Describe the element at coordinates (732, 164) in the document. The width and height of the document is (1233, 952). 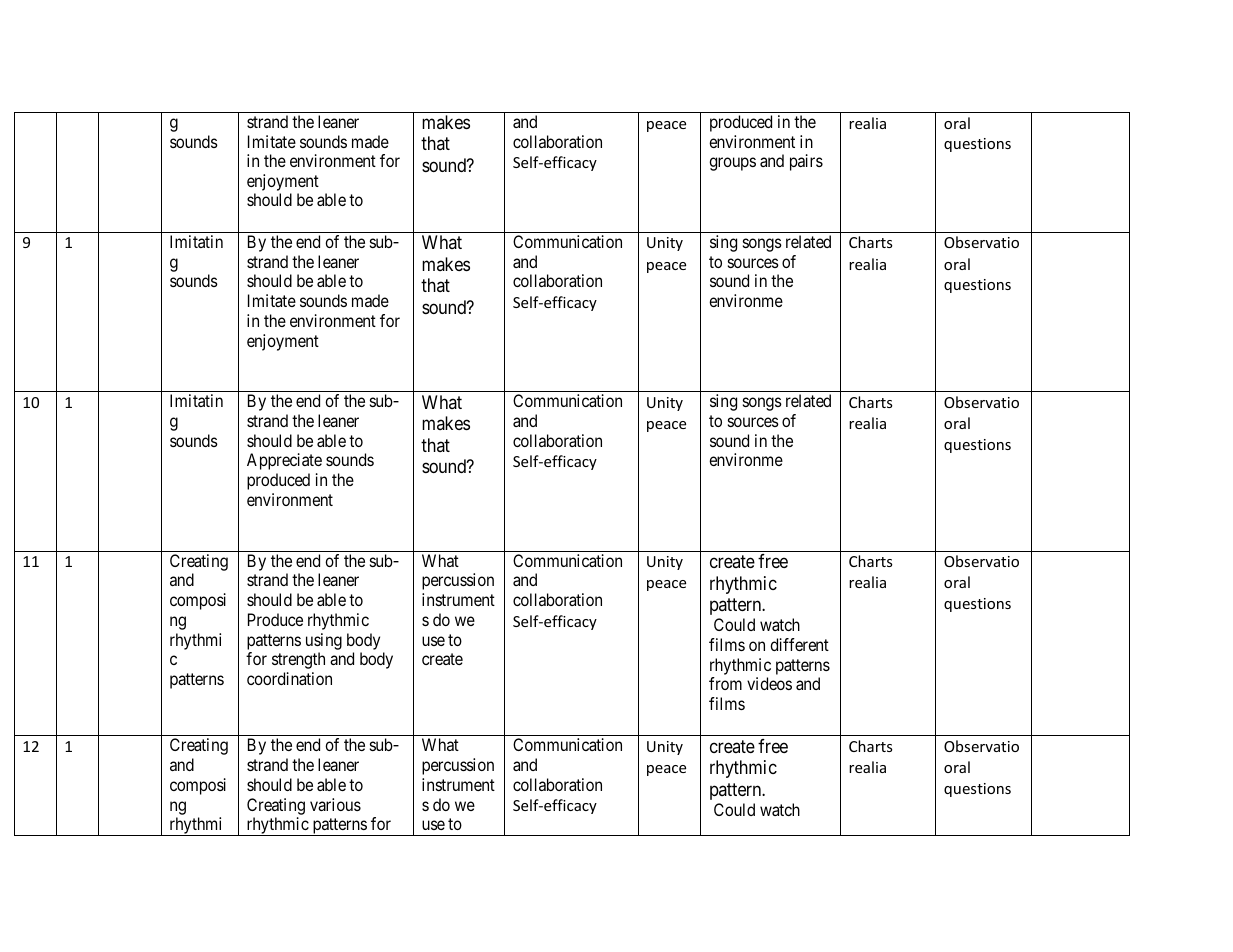
I see `groups` at that location.
